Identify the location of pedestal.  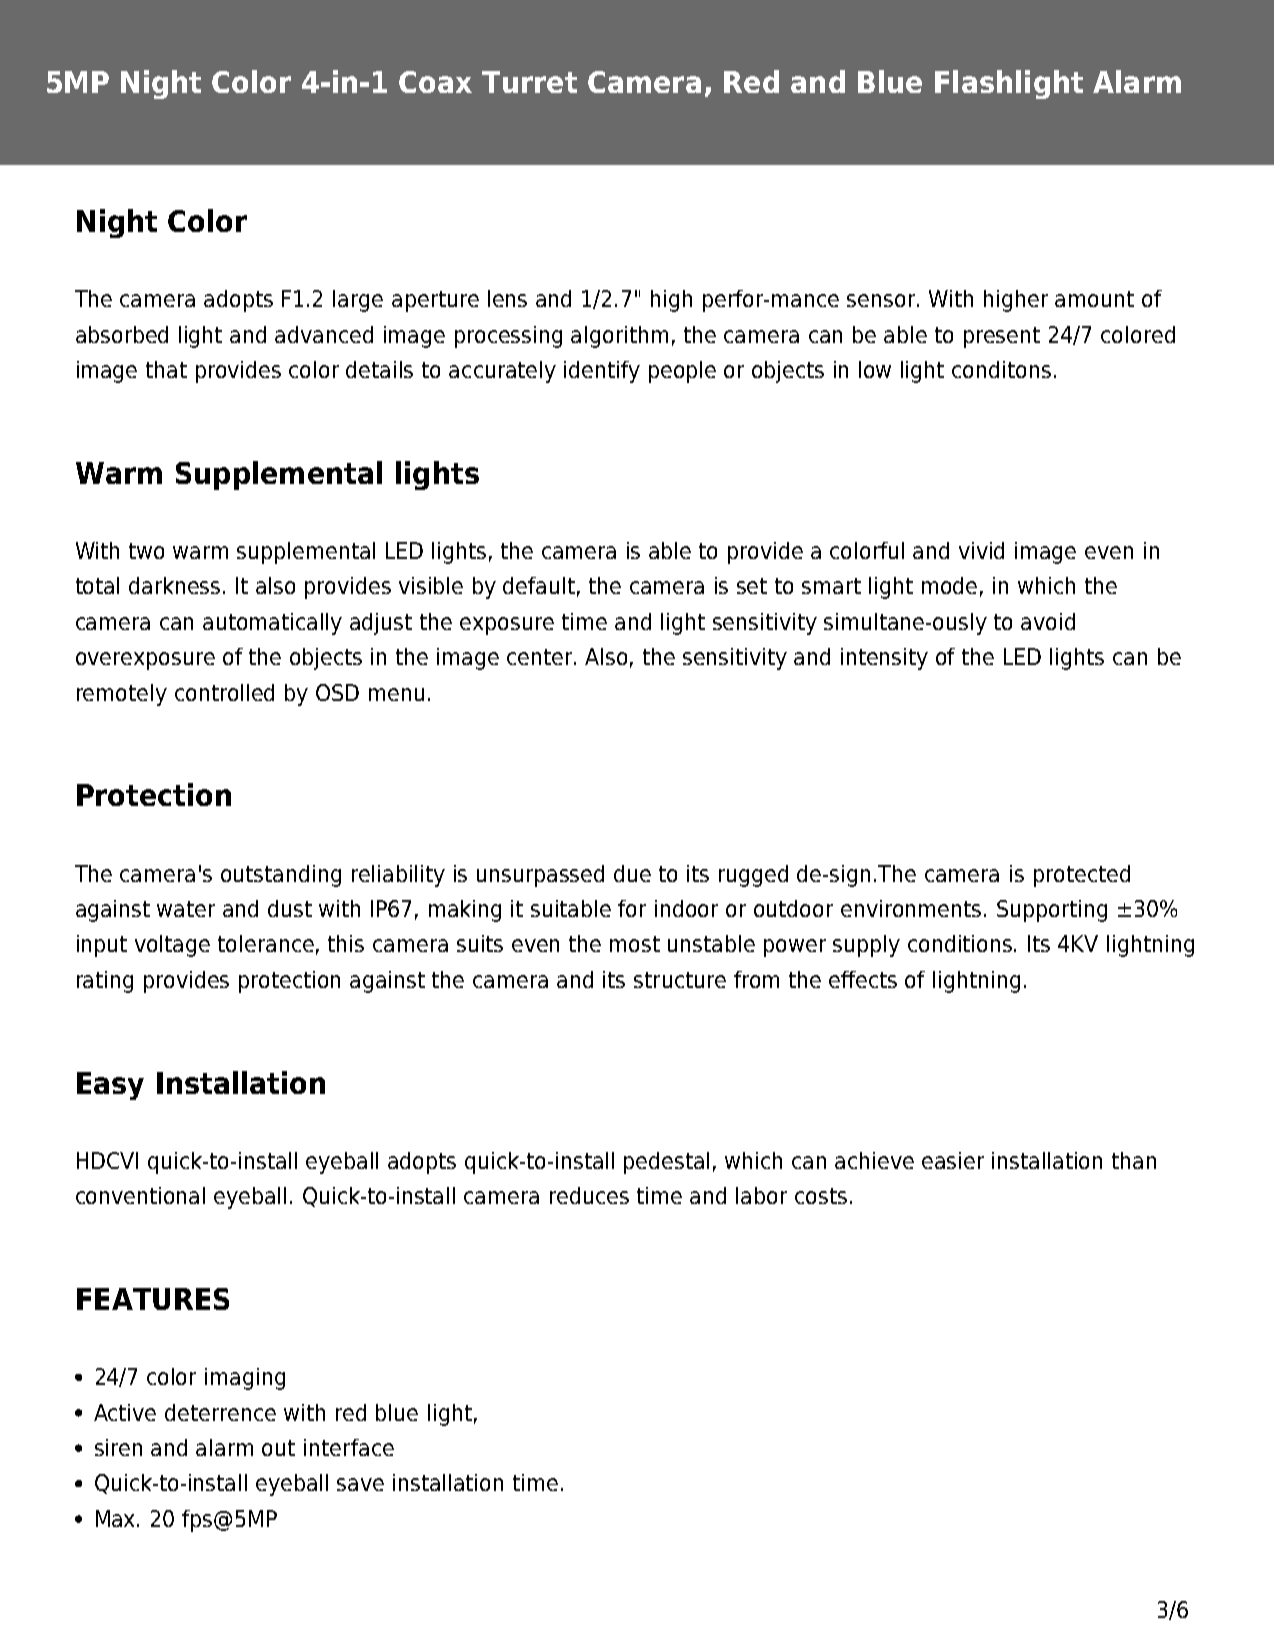
(666, 1163).
